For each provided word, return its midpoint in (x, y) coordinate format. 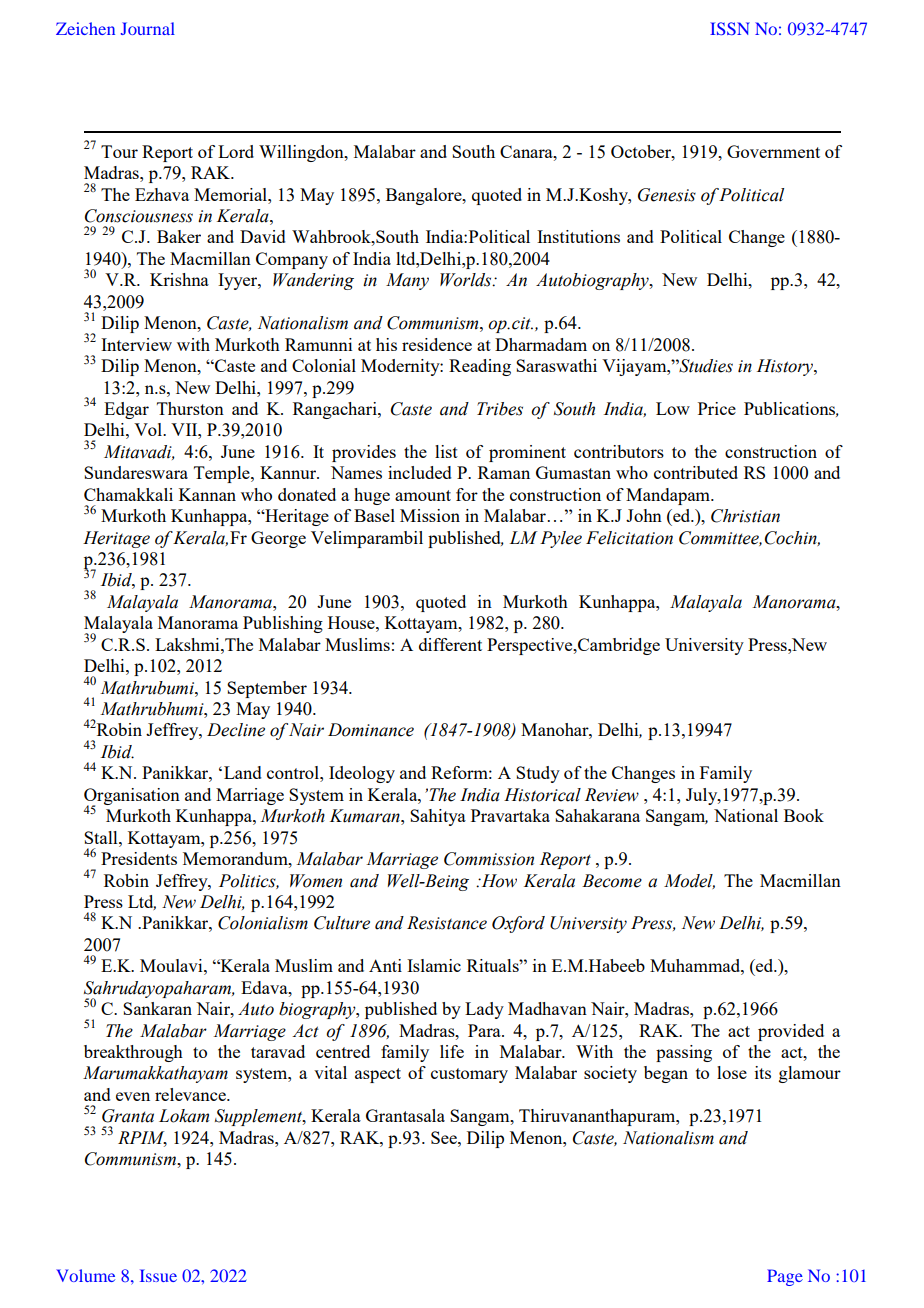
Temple (223, 474)
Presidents (139, 858)
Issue (158, 1275)
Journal (148, 28)
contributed (696, 472)
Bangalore (425, 196)
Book (804, 815)
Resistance (447, 923)
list (446, 451)
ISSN (730, 28)
